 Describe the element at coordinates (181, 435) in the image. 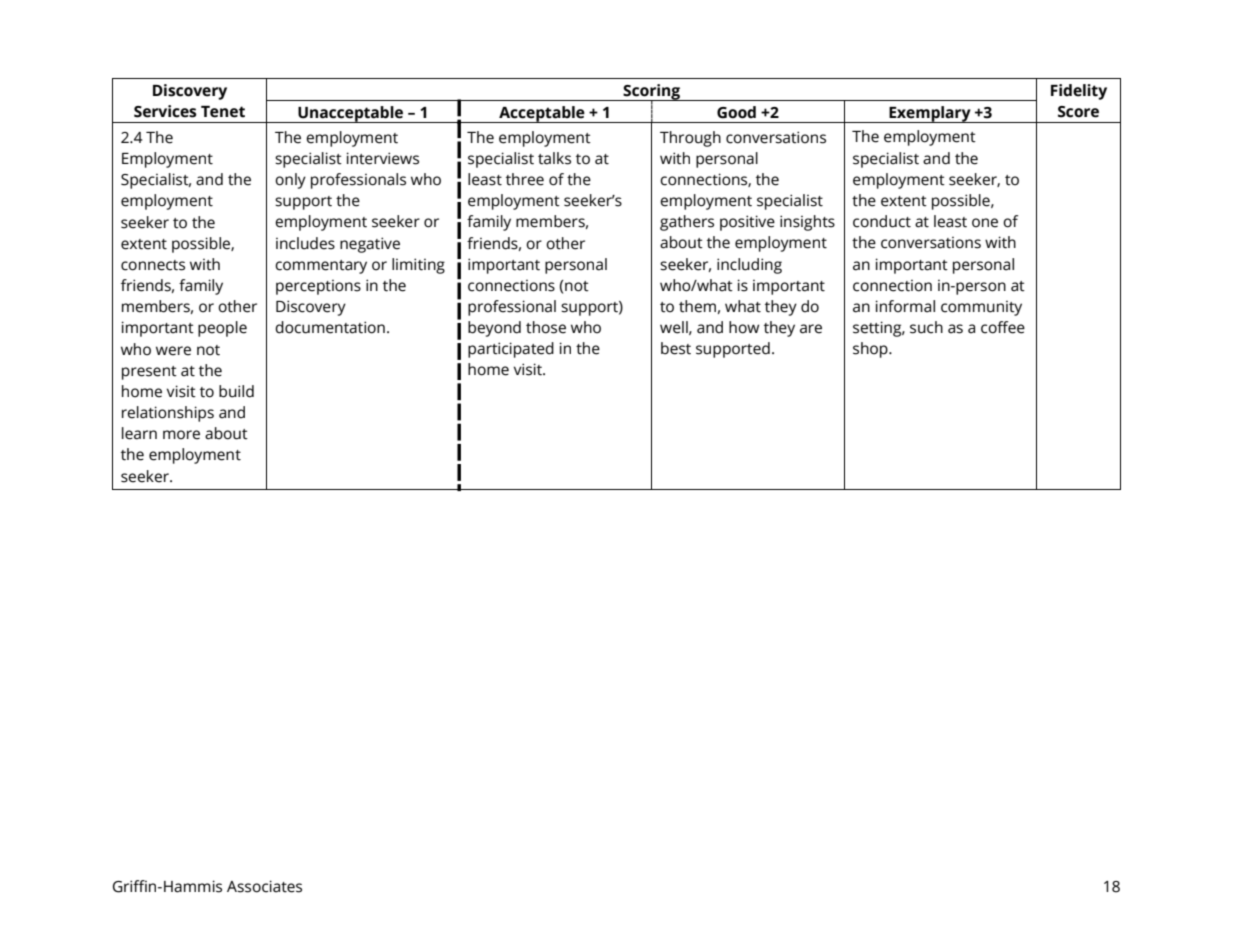

I see `more` at that location.
